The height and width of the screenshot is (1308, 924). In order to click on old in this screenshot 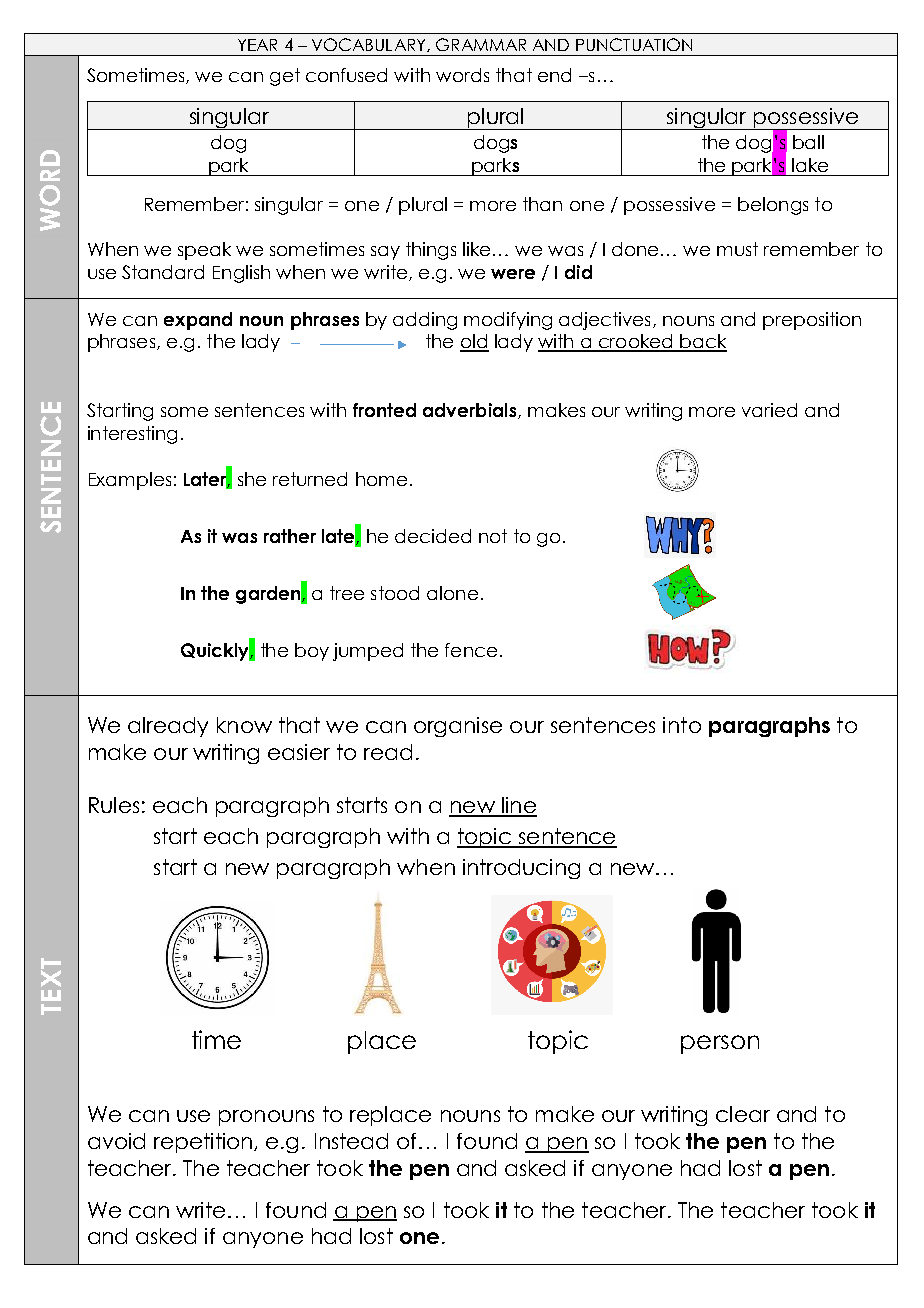, I will do `click(474, 342)`.
